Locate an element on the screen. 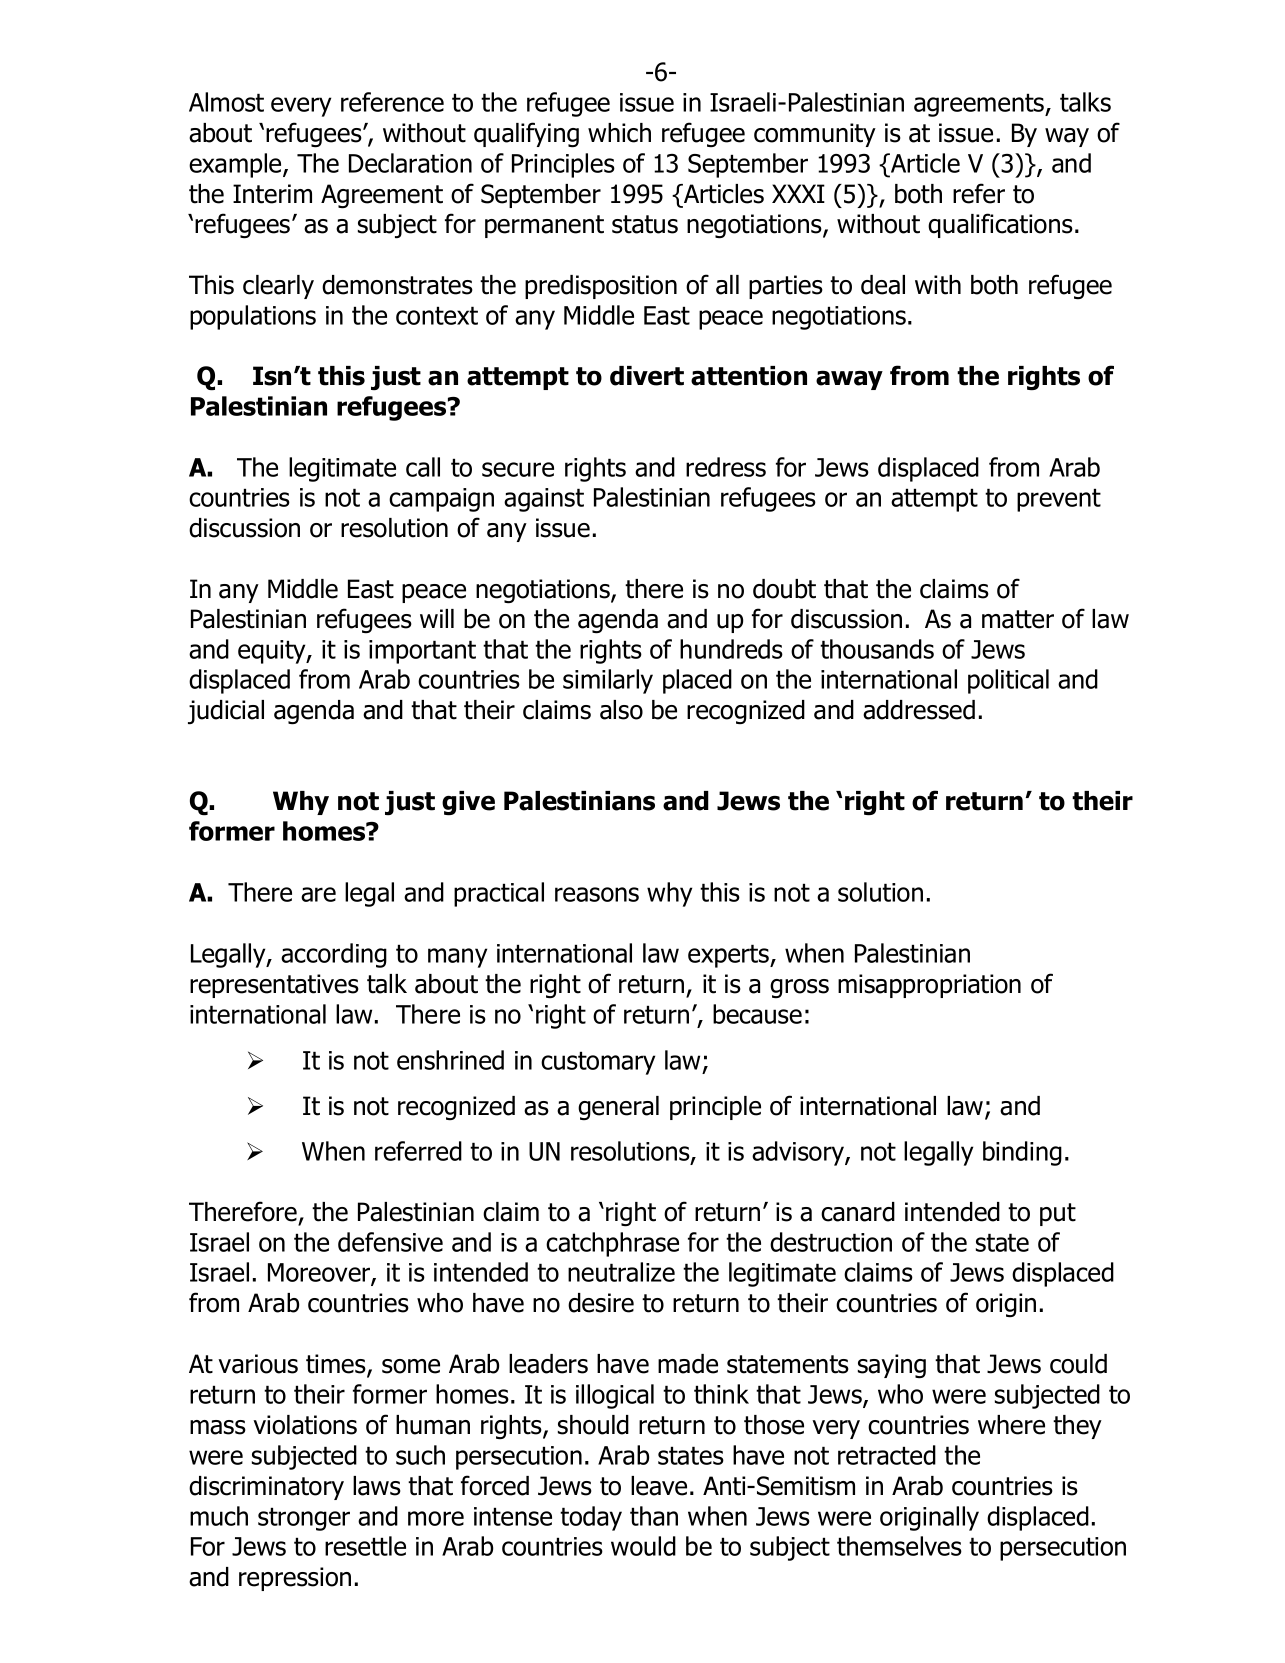  stronger is located at coordinates (304, 1519).
